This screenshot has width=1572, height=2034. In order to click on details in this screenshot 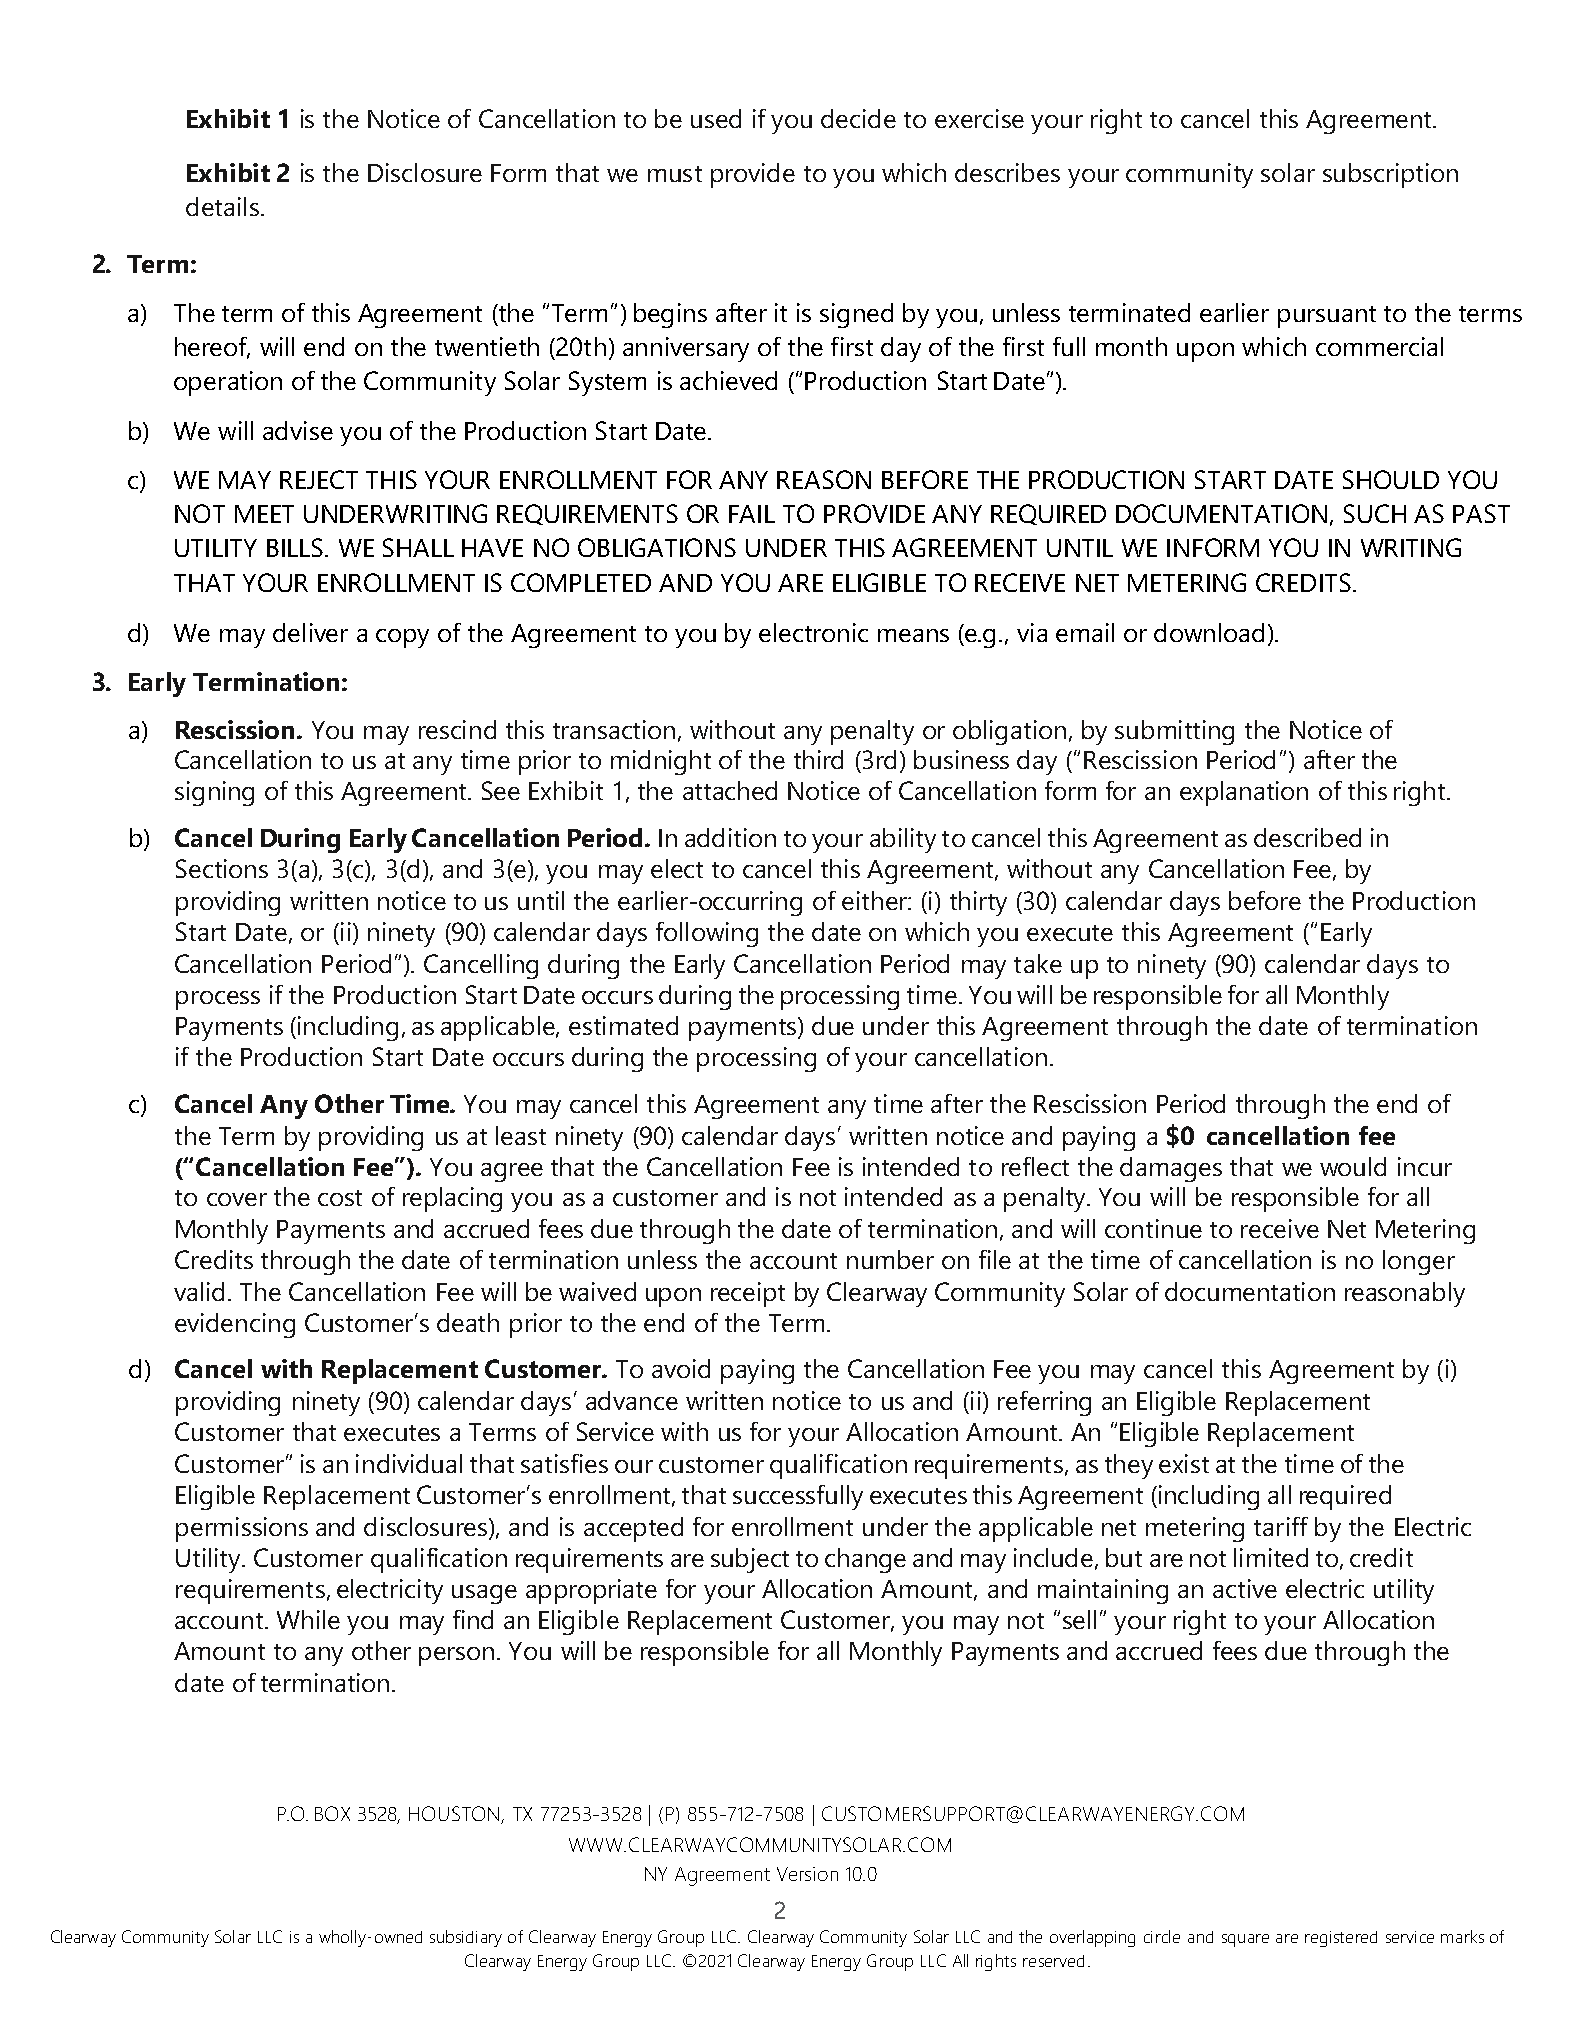, I will do `click(222, 206)`.
